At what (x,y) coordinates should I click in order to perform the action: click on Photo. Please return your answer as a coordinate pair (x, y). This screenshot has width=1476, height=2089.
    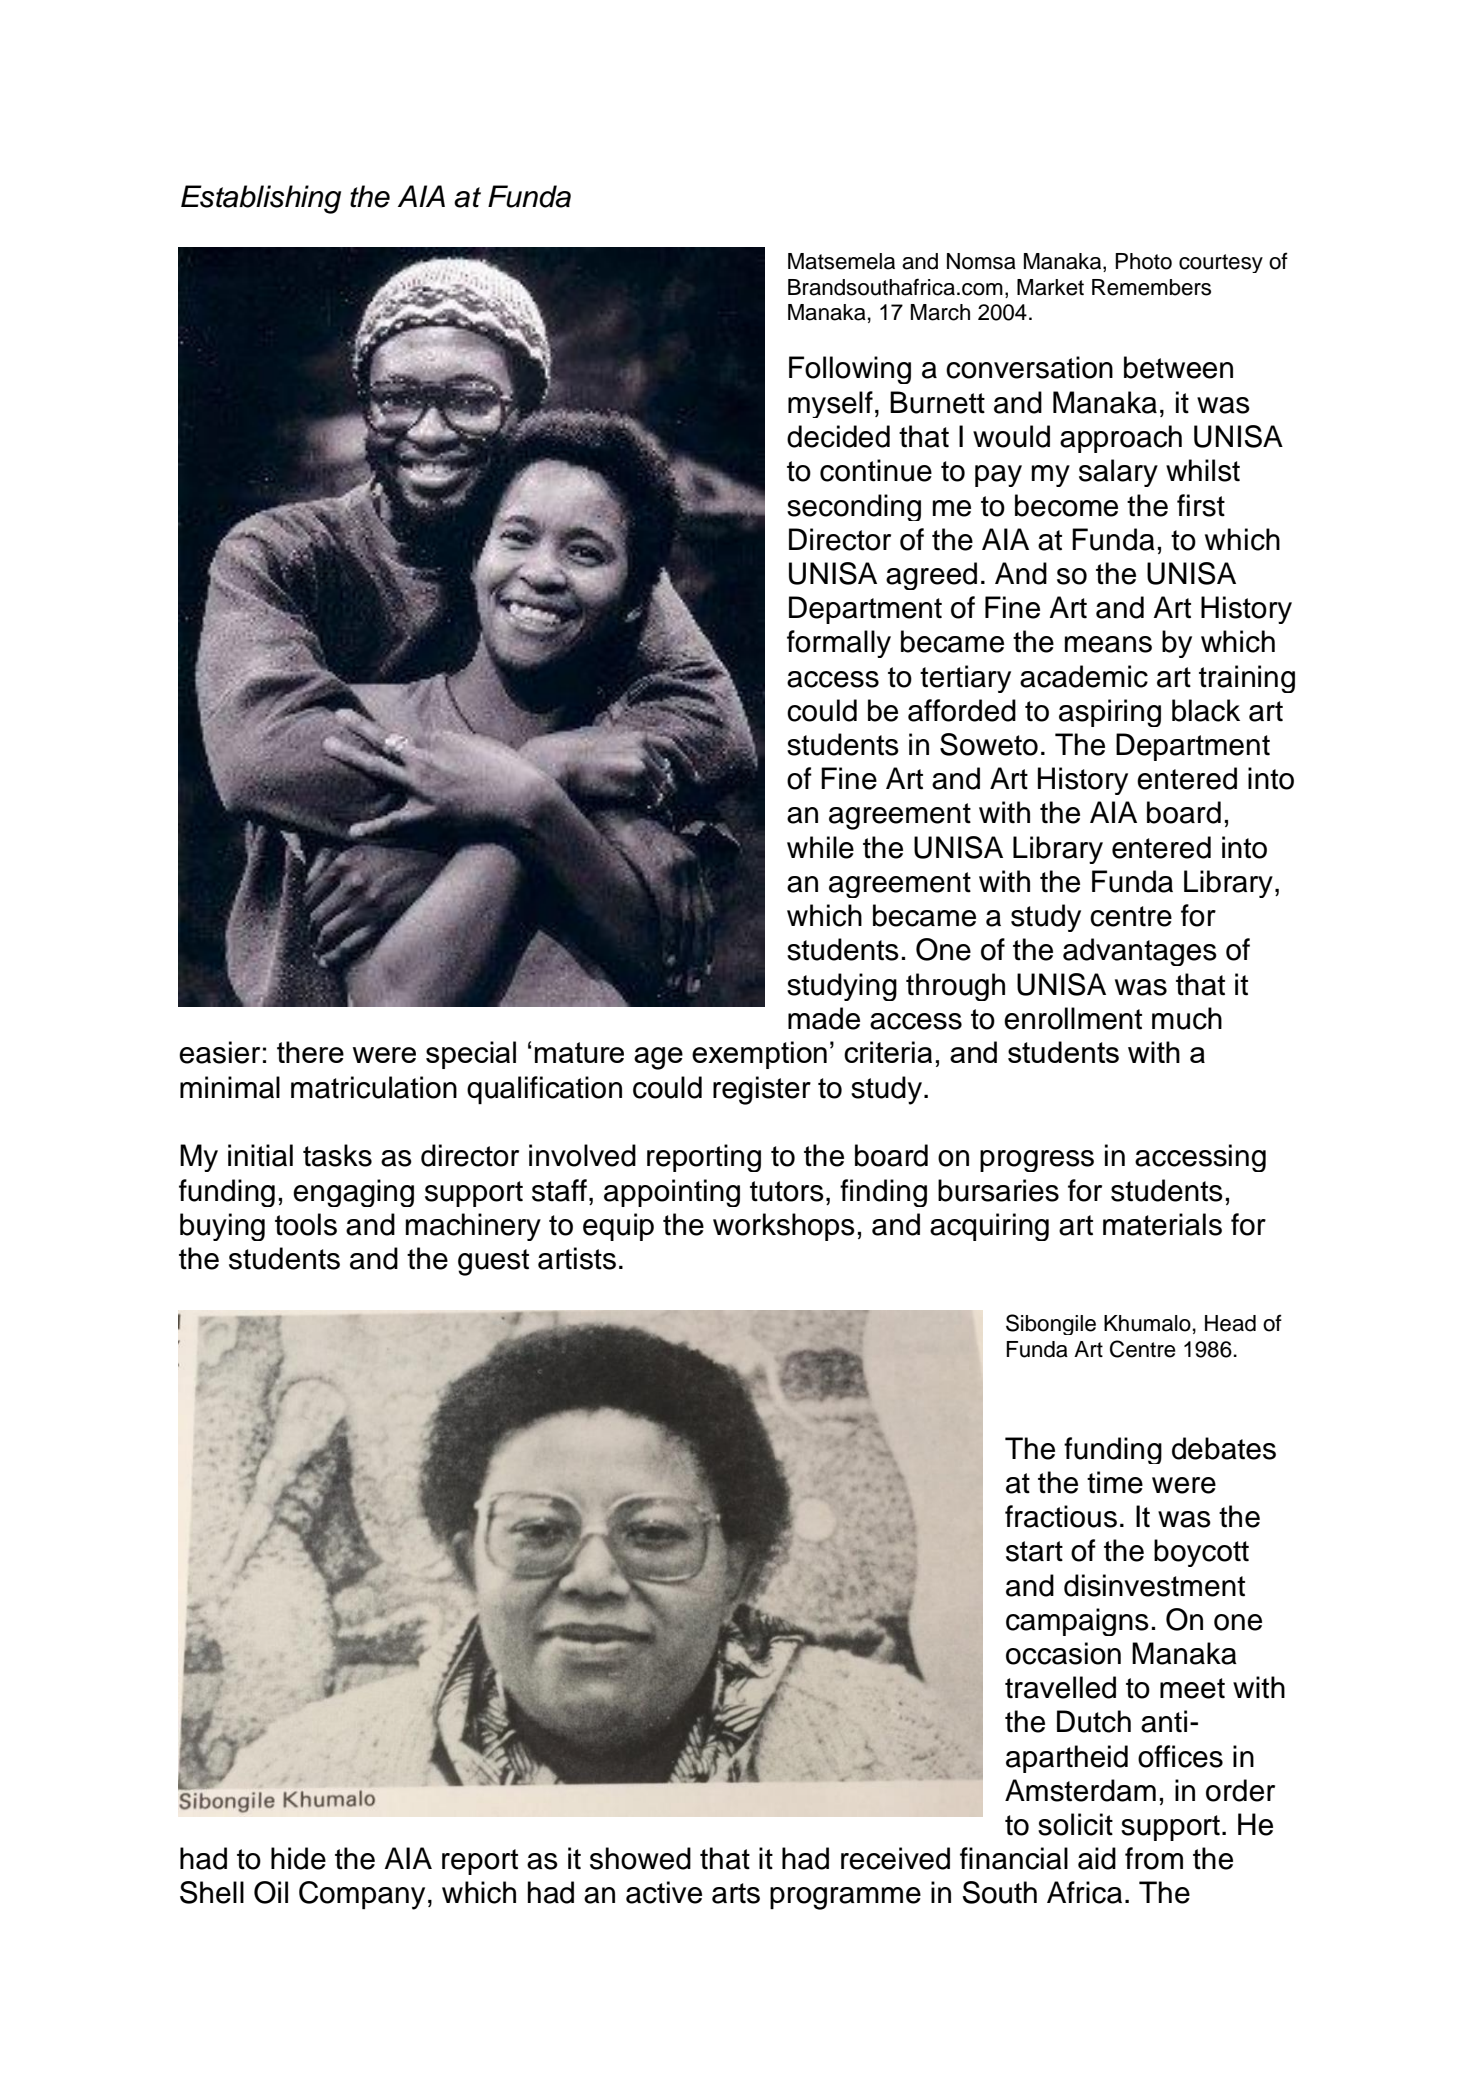
    Looking at the image, I should click on (1143, 261).
